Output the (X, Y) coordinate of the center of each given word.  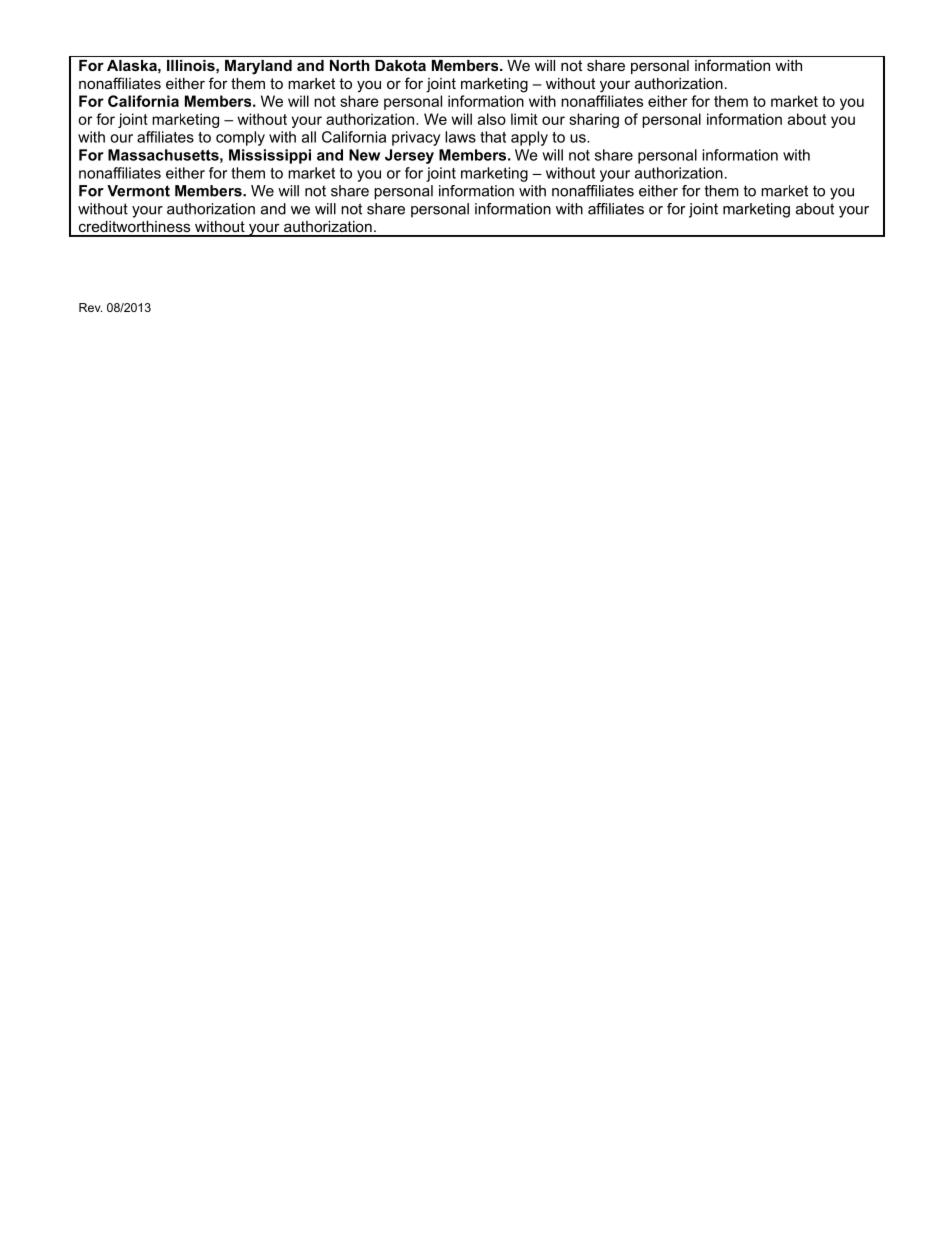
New (364, 155)
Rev (90, 307)
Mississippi (270, 156)
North (350, 65)
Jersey (409, 156)
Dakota (400, 65)
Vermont (138, 191)
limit (524, 119)
